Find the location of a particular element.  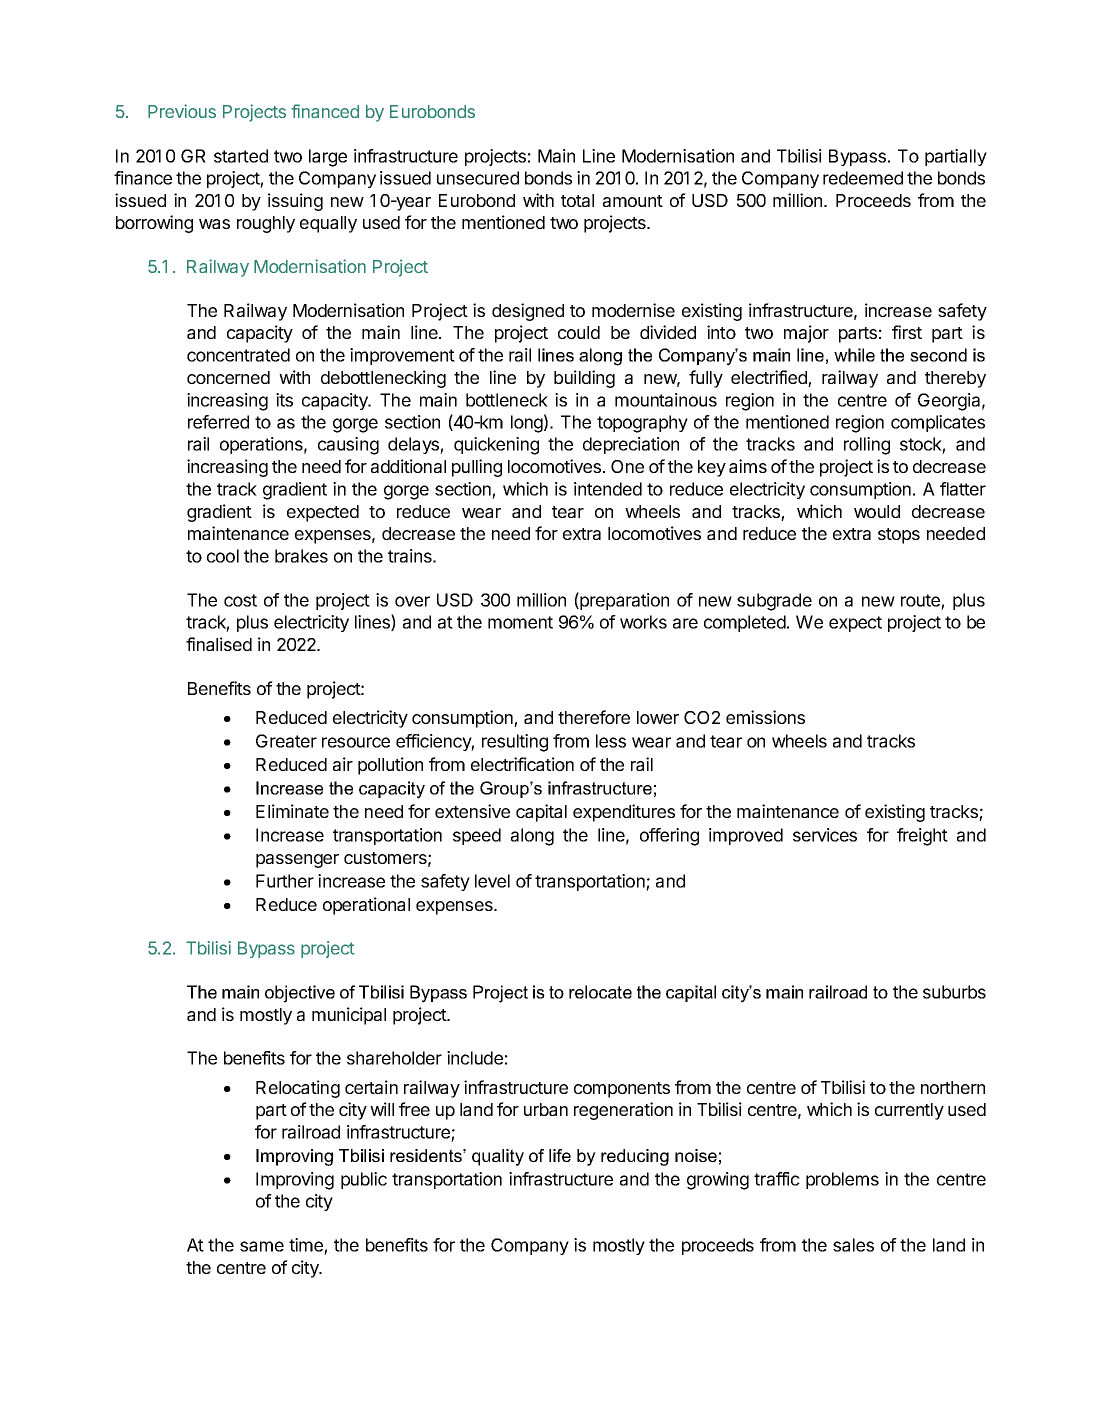

relocate is located at coordinates (600, 992).
